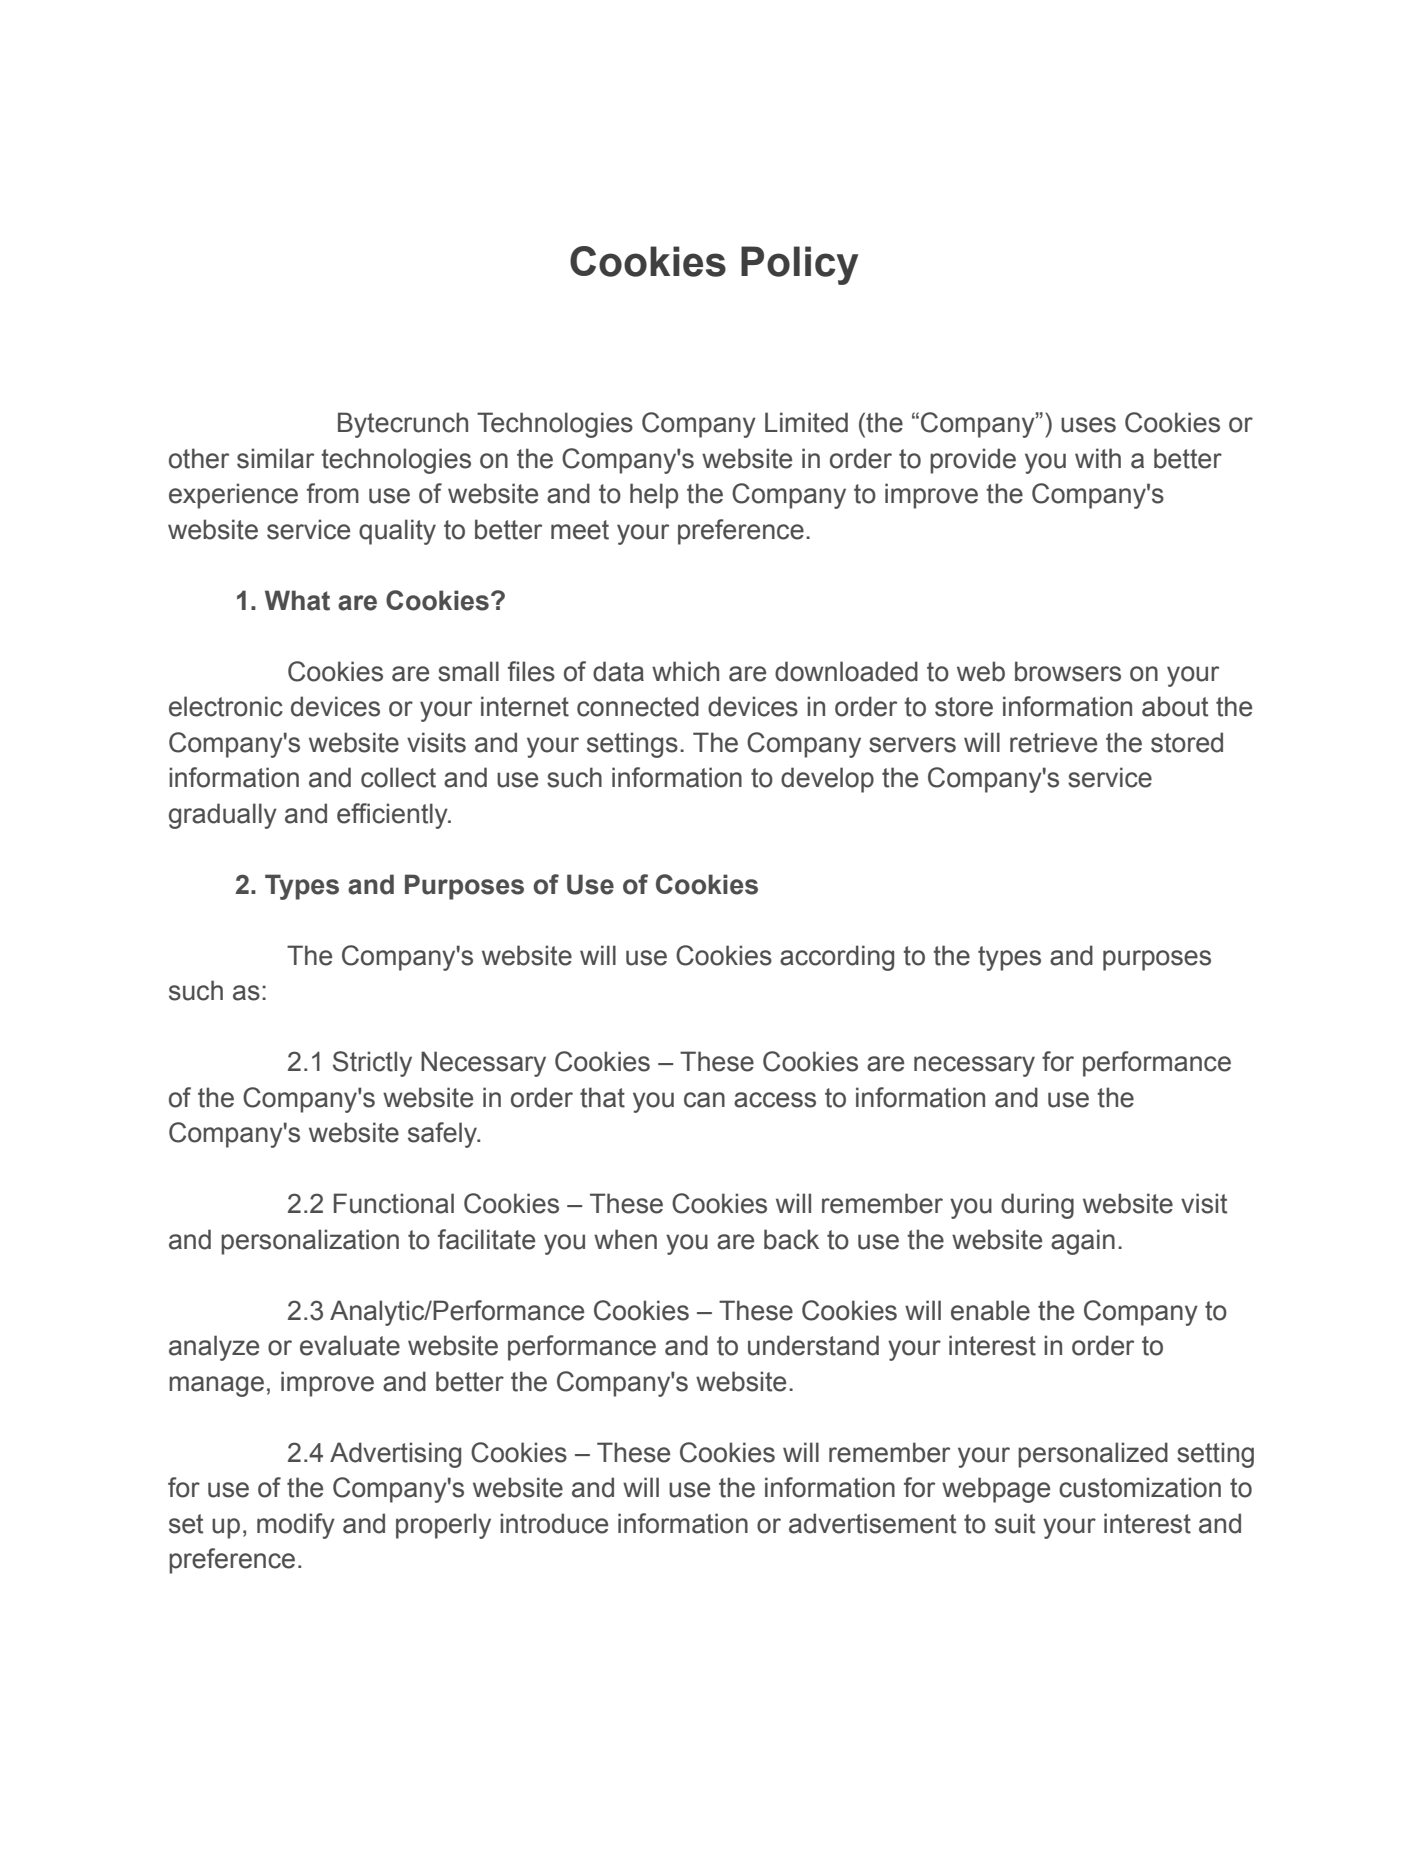 The image size is (1428, 1849). Describe the element at coordinates (799, 265) in the document. I see `Policy` at that location.
